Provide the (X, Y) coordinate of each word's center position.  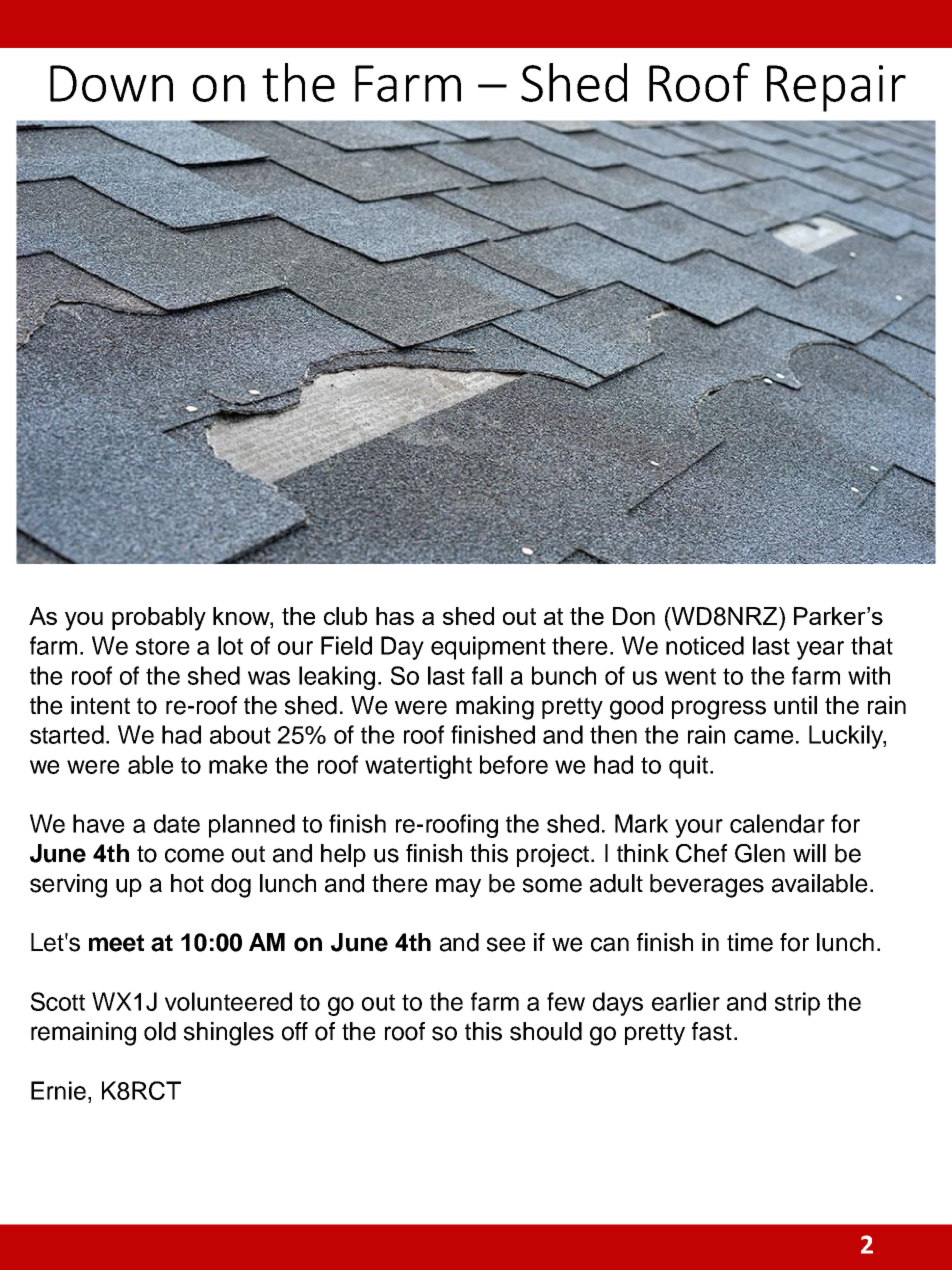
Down (111, 83)
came (764, 737)
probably (159, 619)
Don (634, 616)
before (514, 764)
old (160, 1031)
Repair (836, 88)
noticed (705, 645)
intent (100, 705)
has (395, 616)
